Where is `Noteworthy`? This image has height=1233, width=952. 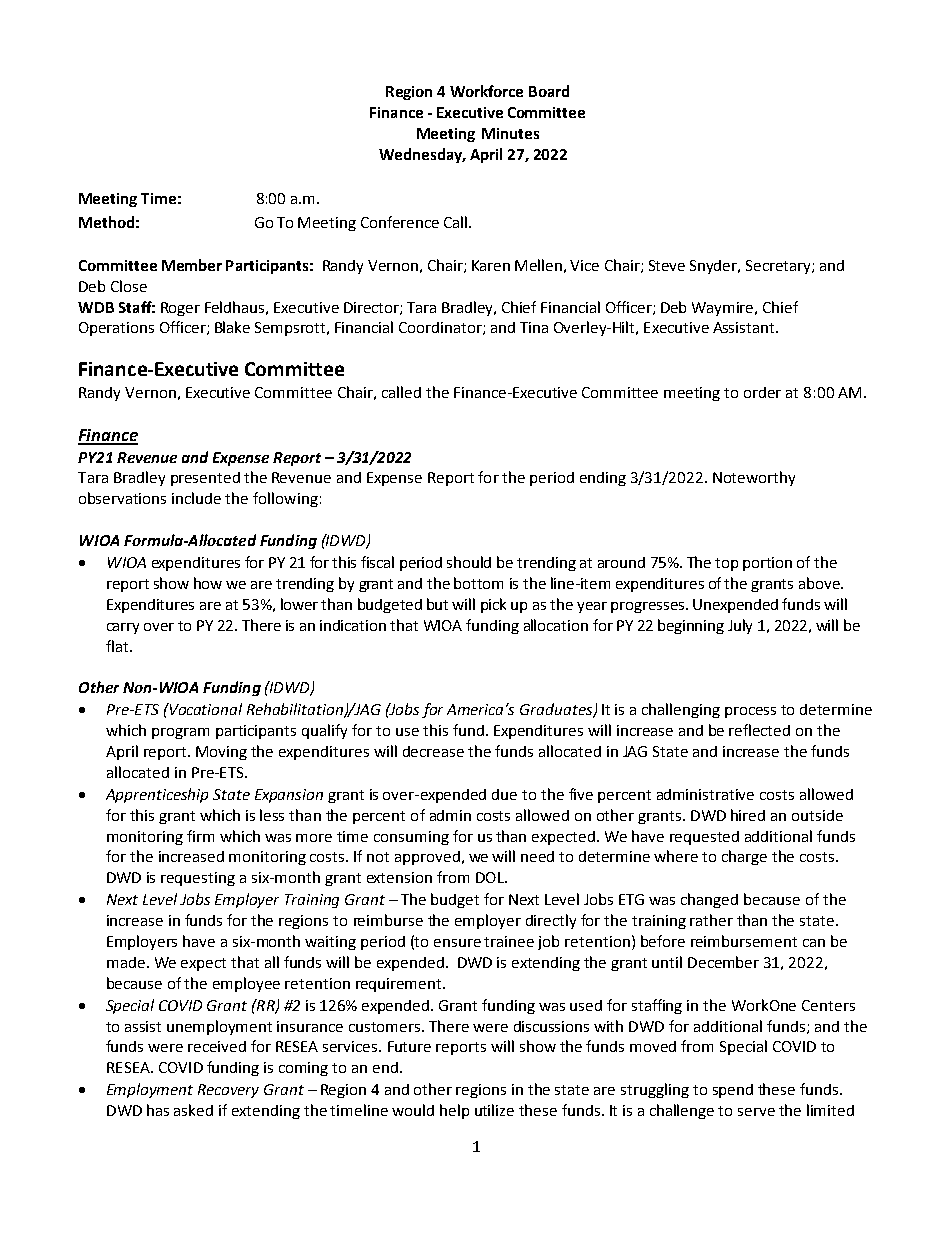 Noteworthy is located at coordinates (754, 478).
